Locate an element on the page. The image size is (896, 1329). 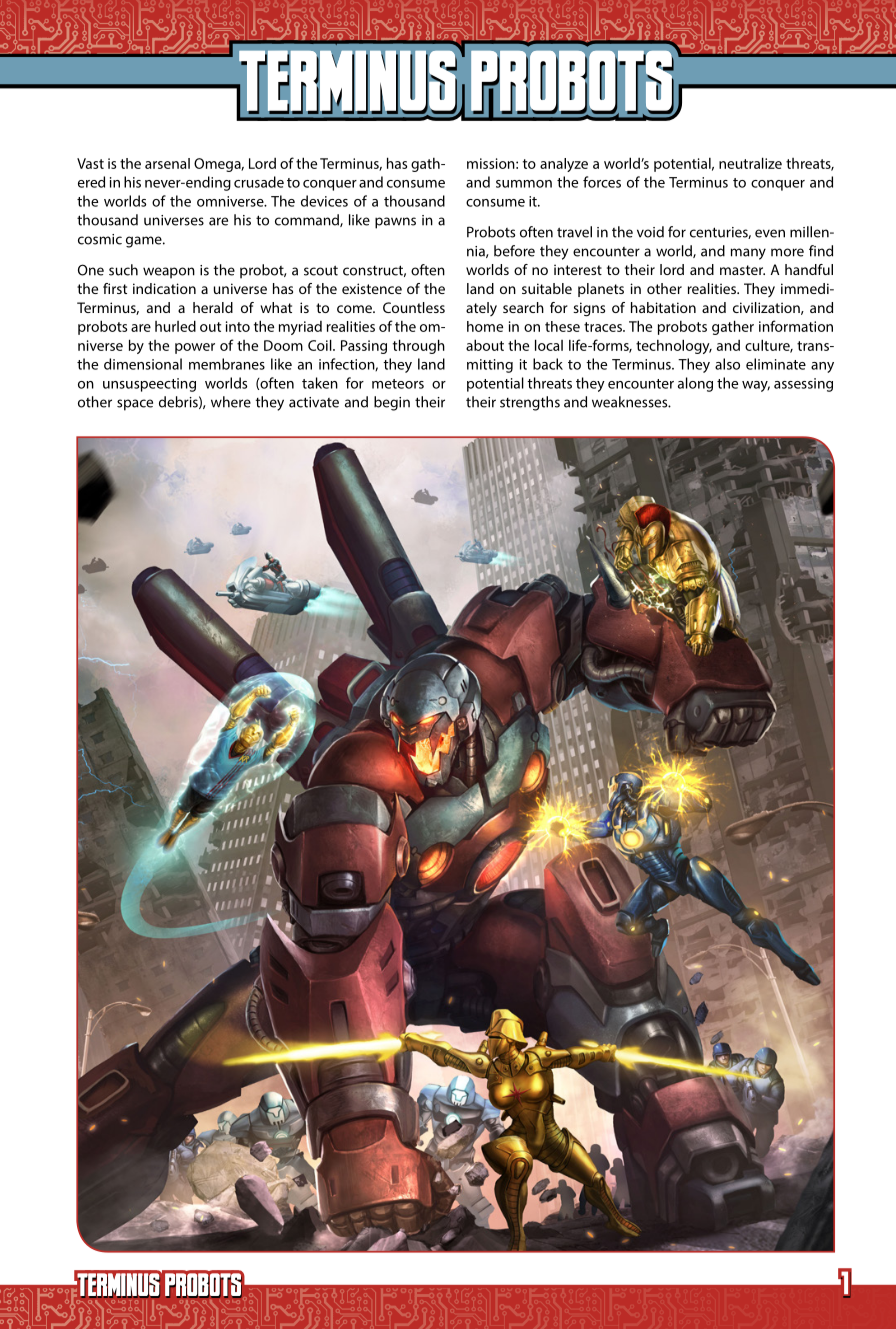
along is located at coordinates (695, 384).
